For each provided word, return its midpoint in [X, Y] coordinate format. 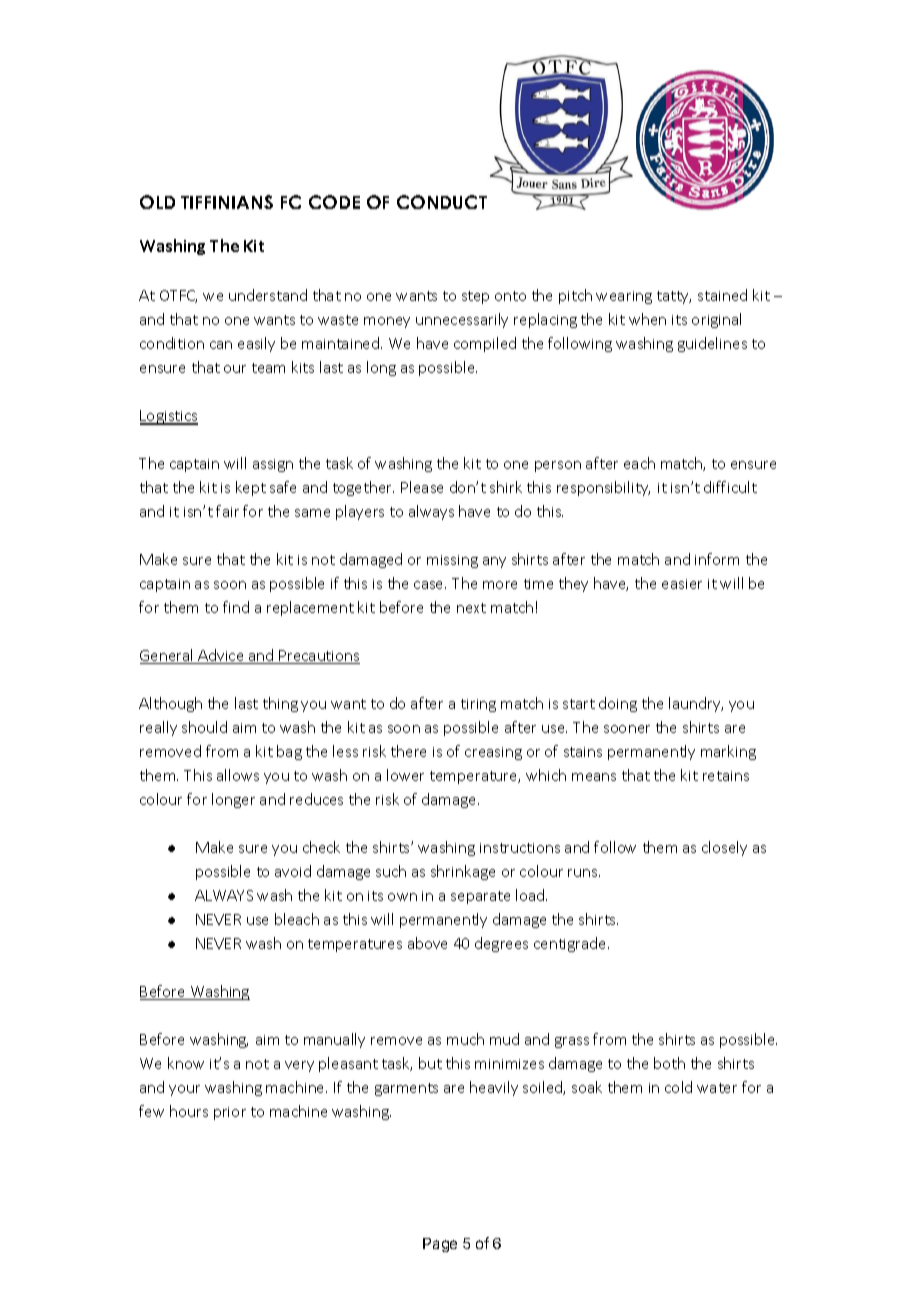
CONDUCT [442, 202]
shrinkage [463, 872]
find [236, 607]
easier [682, 584]
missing [452, 561]
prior [230, 1113]
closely [724, 848]
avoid [293, 871]
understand [268, 295]
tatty [674, 297]
